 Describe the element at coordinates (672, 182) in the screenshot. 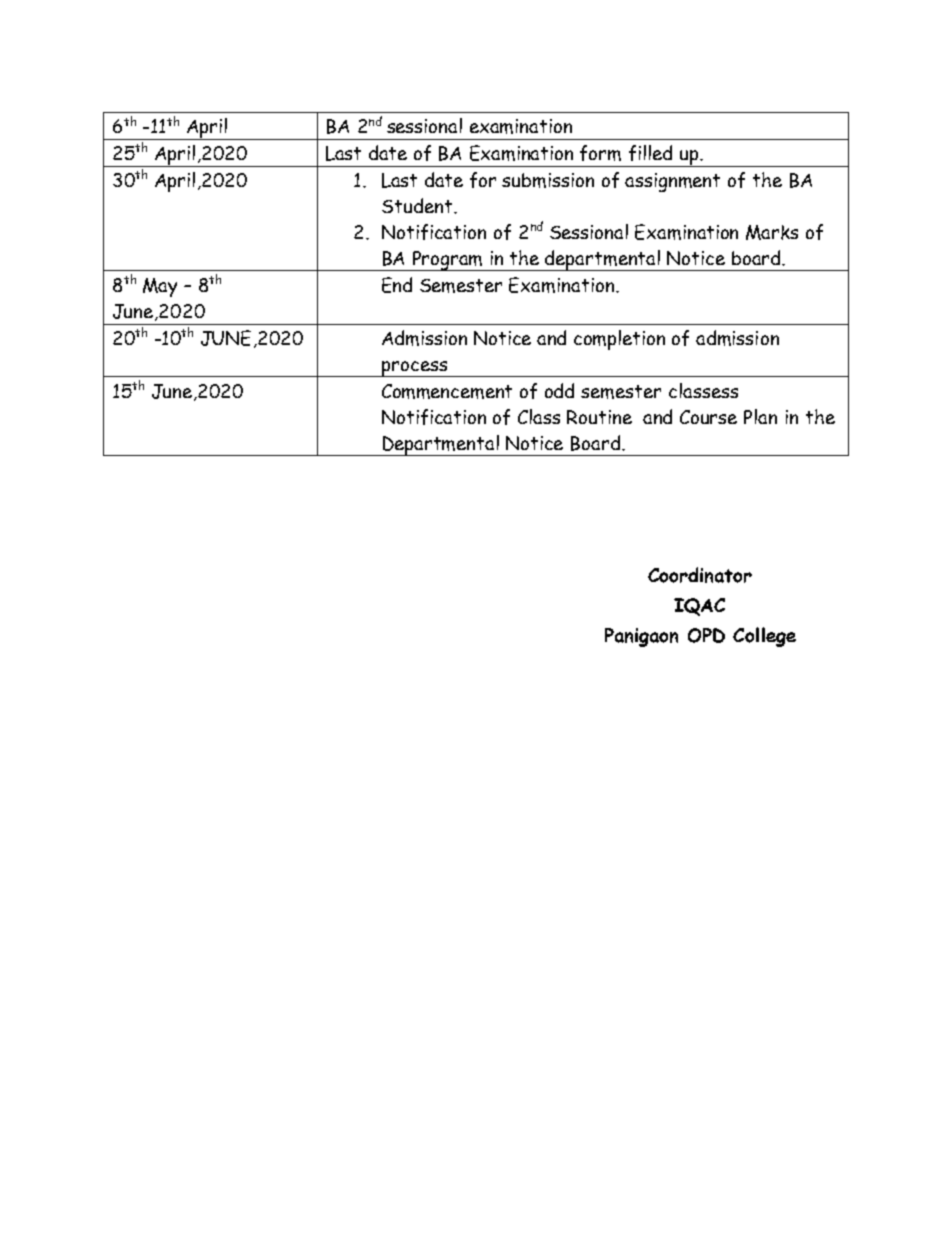

I see `assignment` at that location.
